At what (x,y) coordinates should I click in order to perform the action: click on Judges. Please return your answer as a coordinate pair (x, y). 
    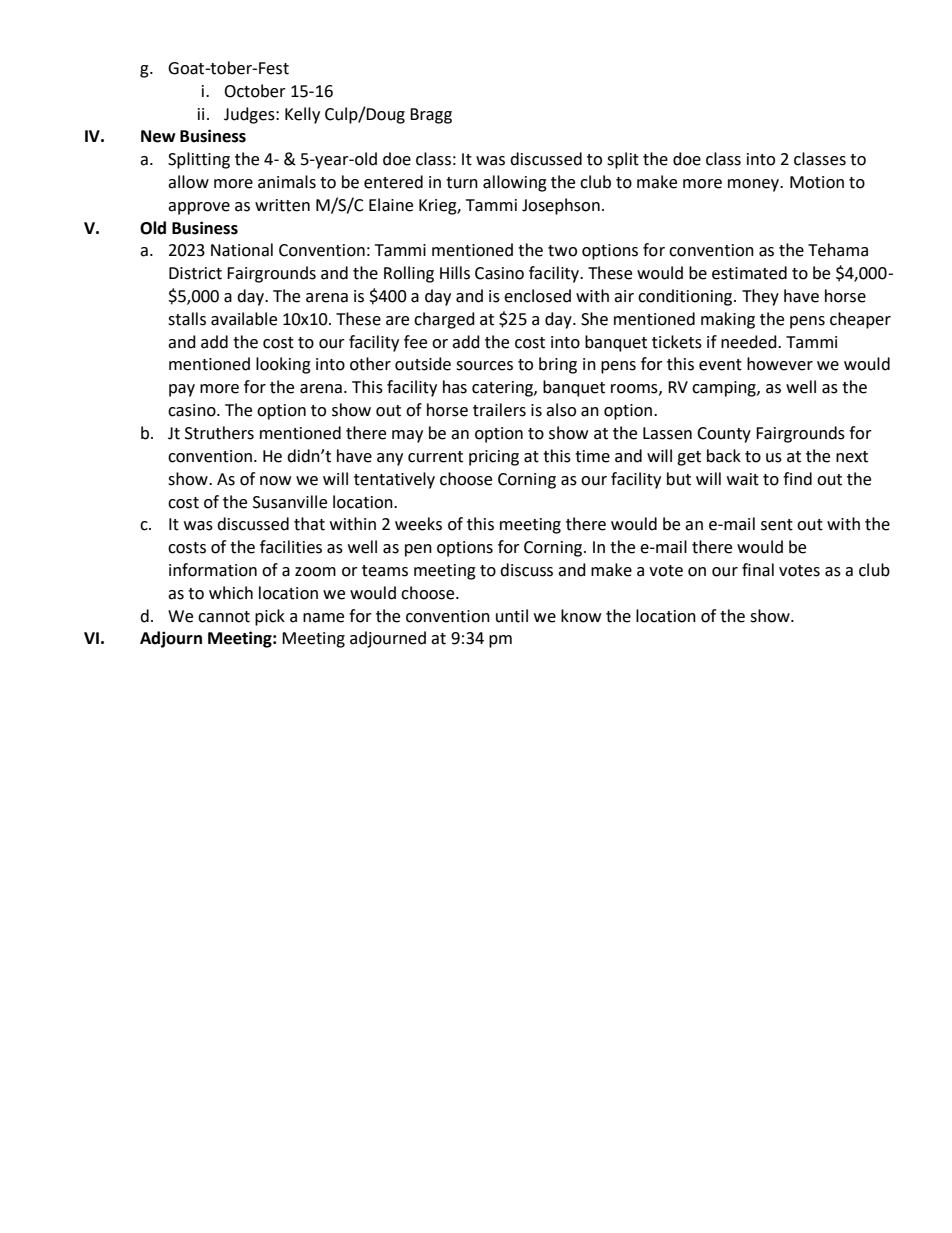
    Looking at the image, I should click on (250, 115).
